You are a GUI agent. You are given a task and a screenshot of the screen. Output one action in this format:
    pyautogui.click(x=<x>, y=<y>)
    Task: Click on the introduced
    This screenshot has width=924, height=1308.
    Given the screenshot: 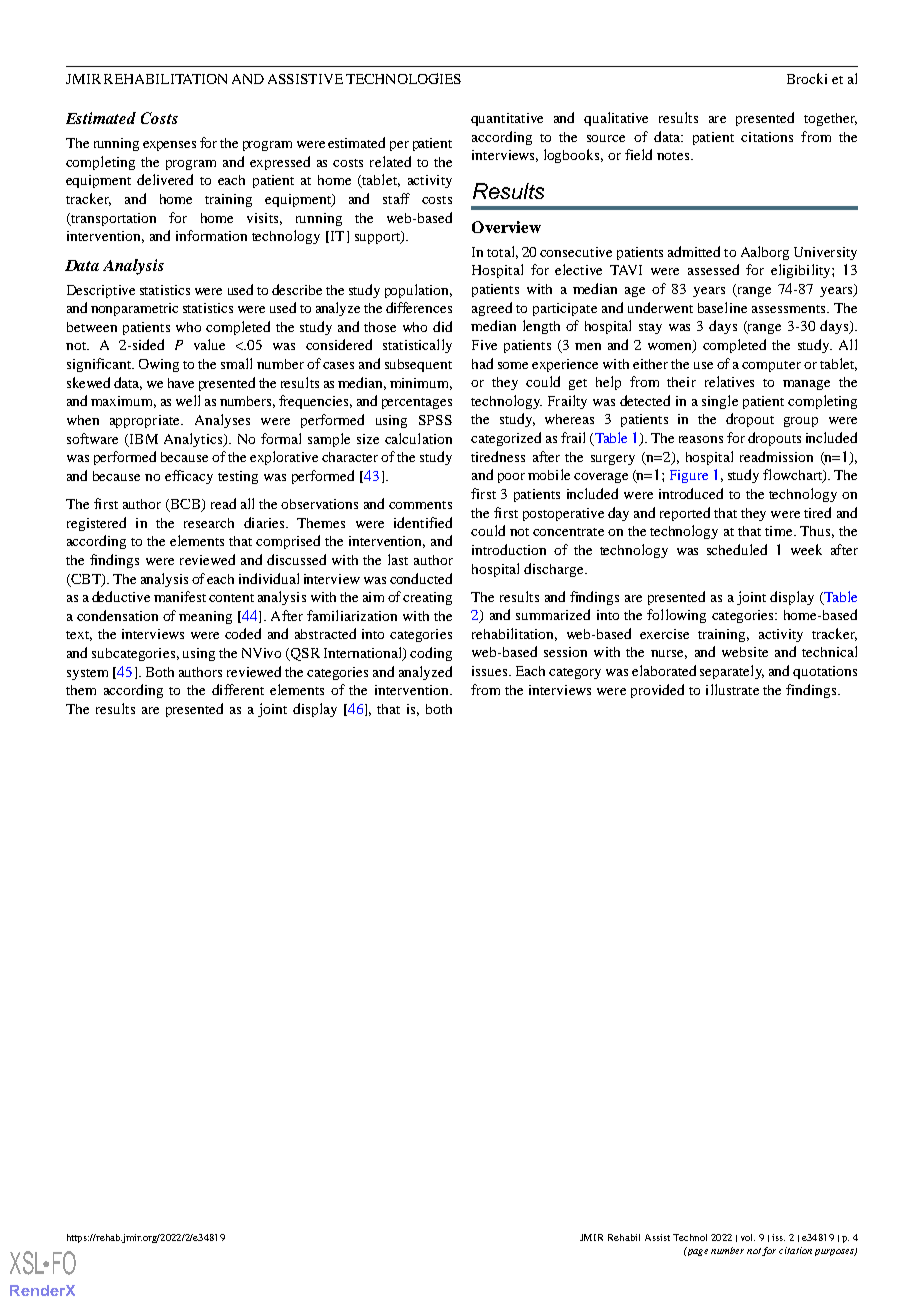 What is the action you would take?
    pyautogui.click(x=691, y=493)
